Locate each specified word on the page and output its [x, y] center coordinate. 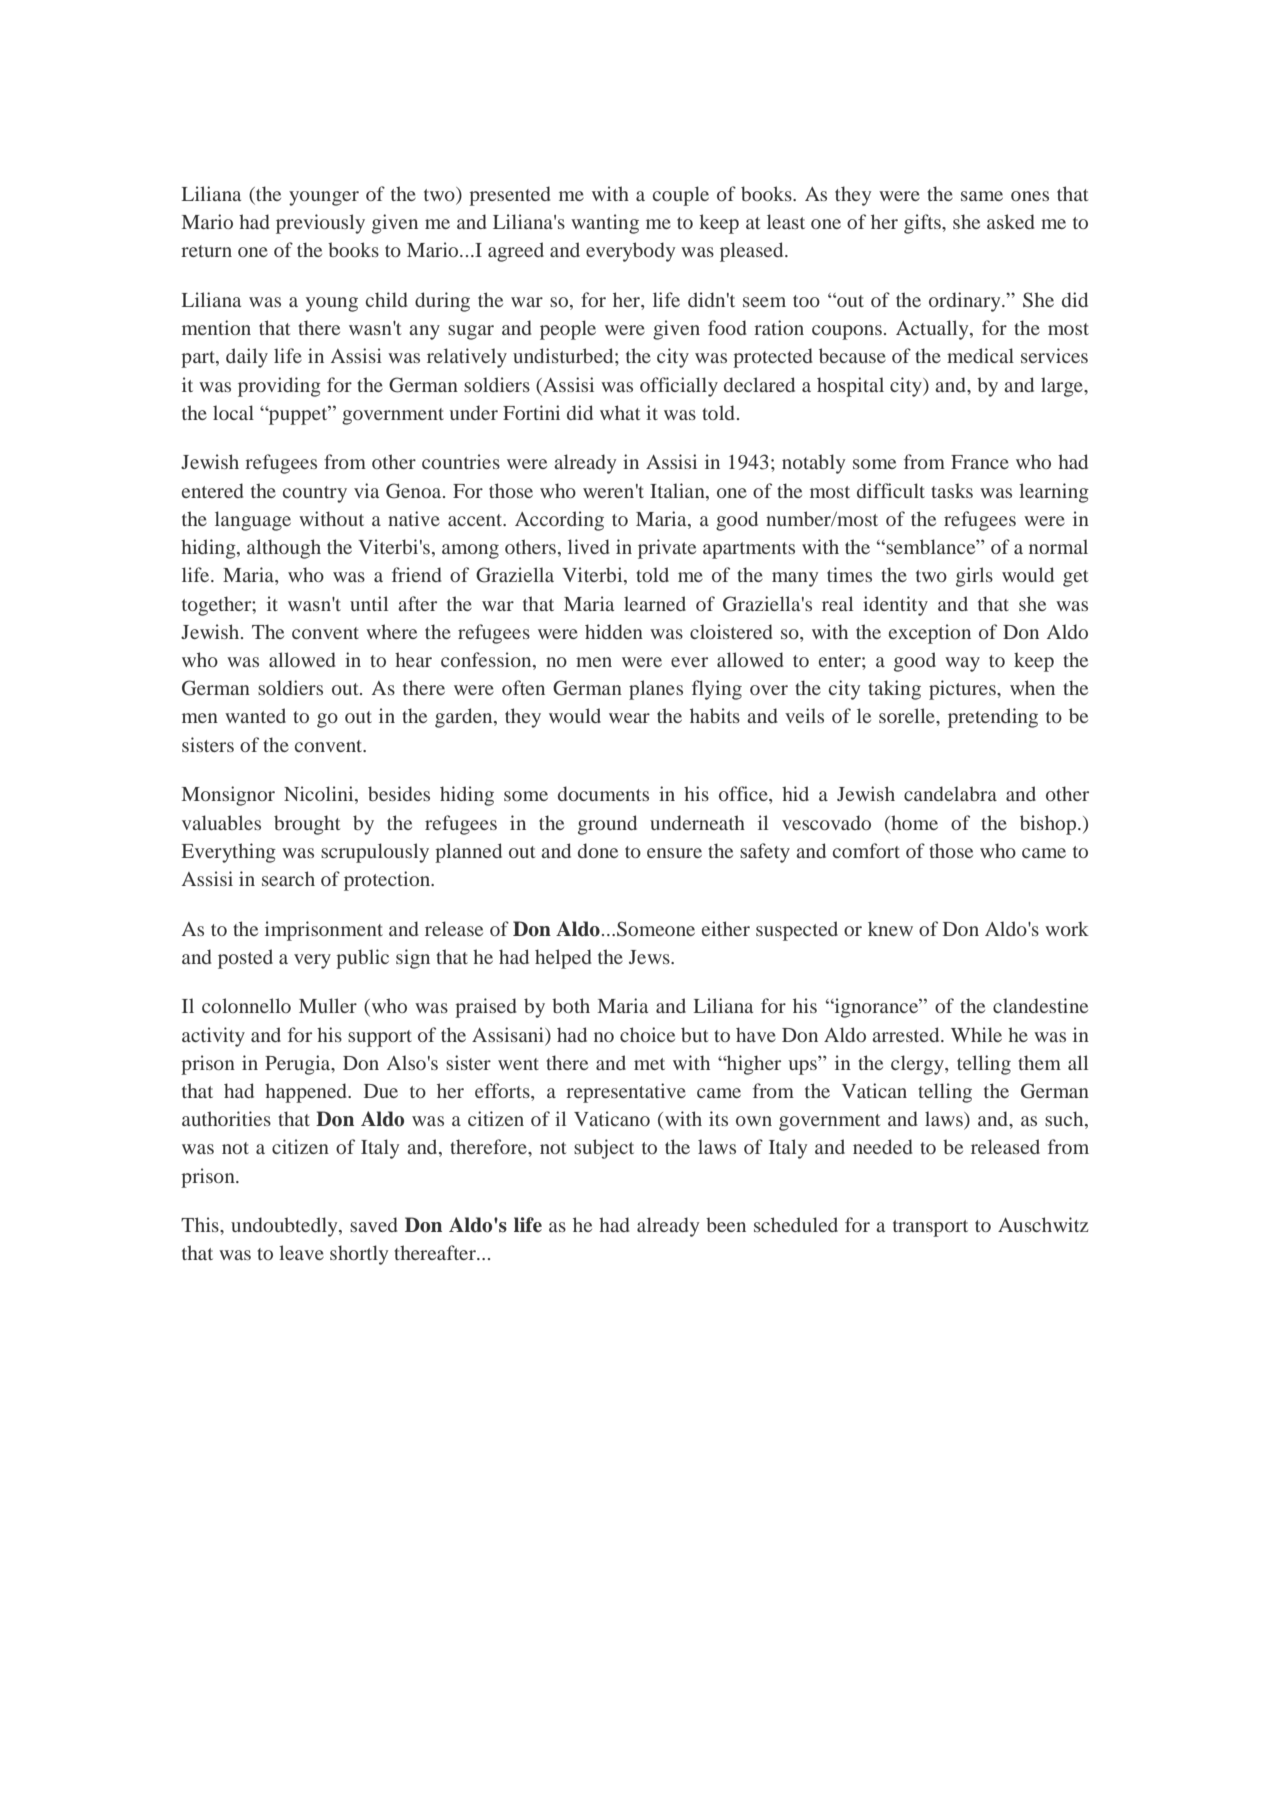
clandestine [1040, 1005]
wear [629, 718]
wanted [255, 715]
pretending [993, 718]
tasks [952, 490]
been [726, 1224]
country [315, 494]
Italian [678, 490]
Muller [328, 1005]
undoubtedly [285, 1227]
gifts [923, 224]
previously [320, 224]
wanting [605, 224]
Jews [650, 957]
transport [930, 1228]
